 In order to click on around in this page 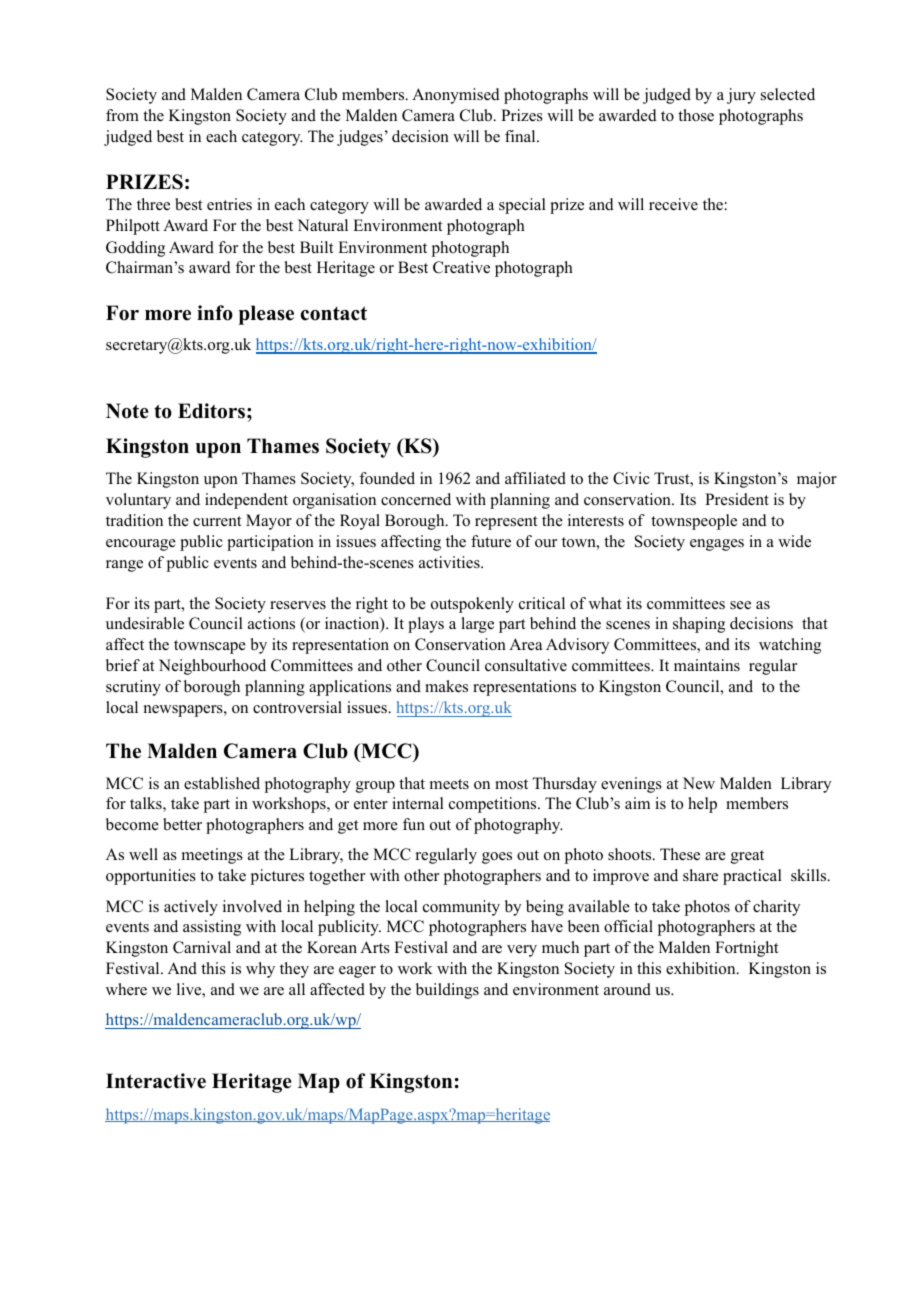, I will do `click(627, 989)`.
